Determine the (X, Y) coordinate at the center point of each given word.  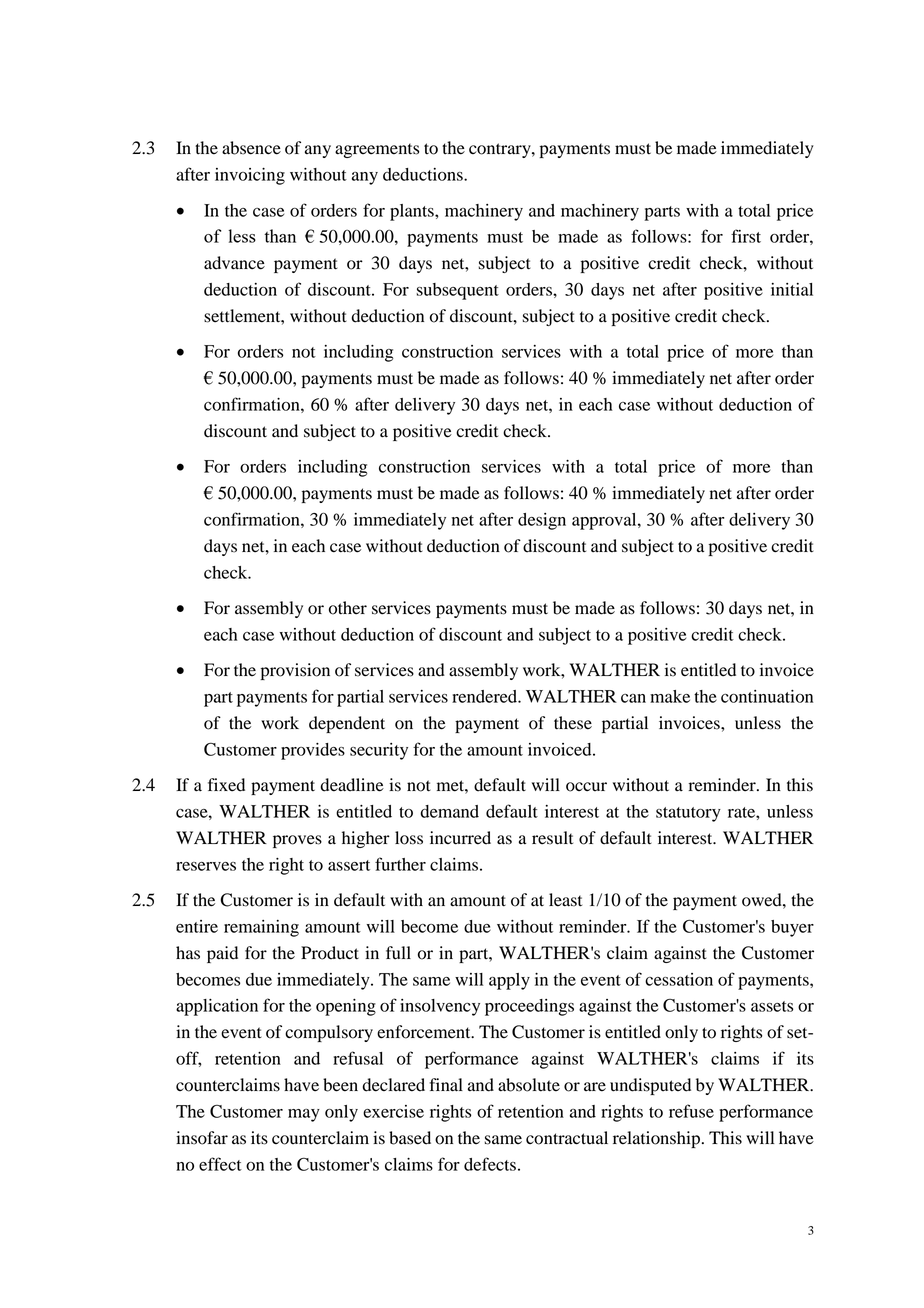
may (304, 1115)
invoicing (250, 176)
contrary (501, 150)
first (746, 236)
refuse (691, 1111)
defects (490, 1164)
